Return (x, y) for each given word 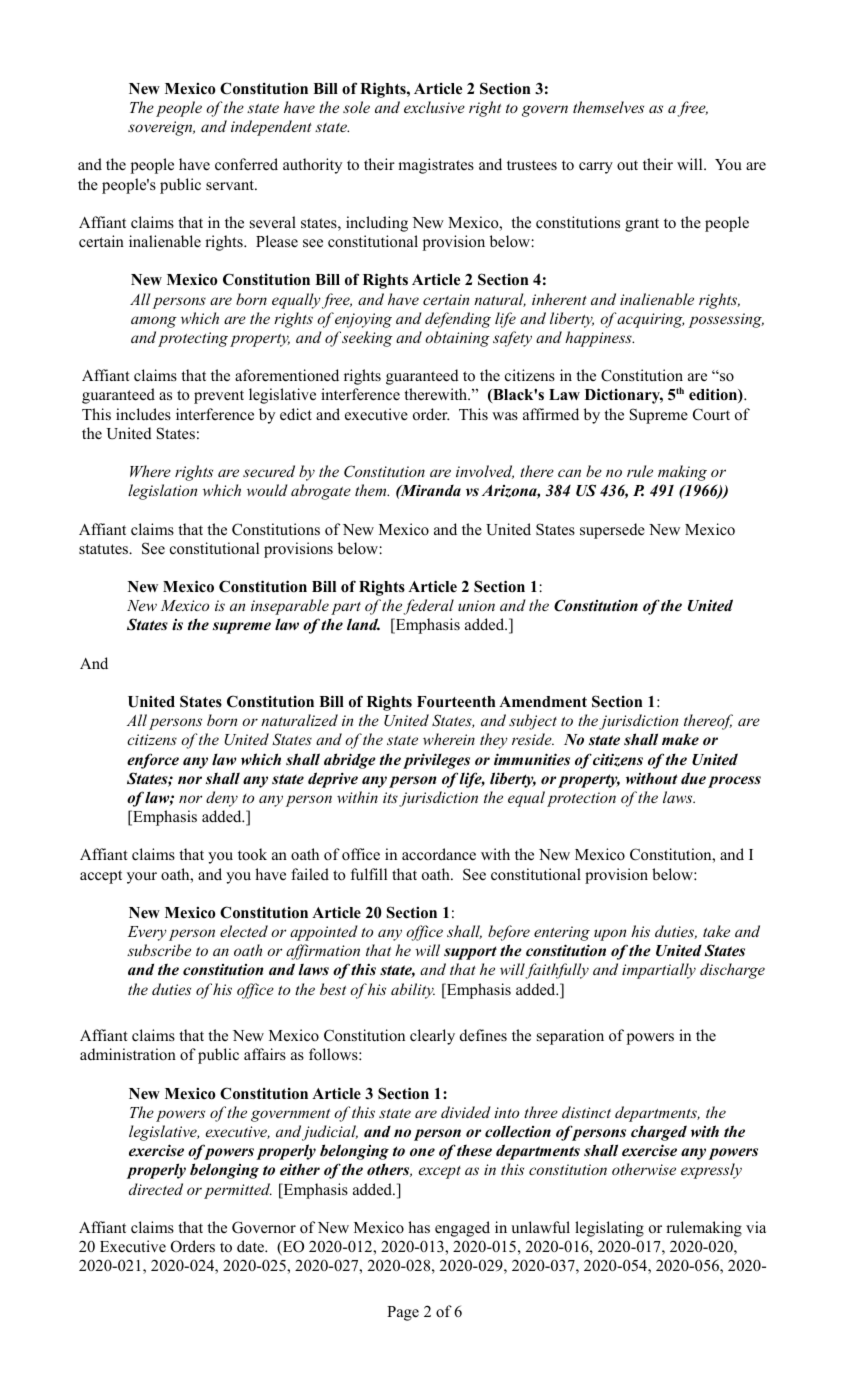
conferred (246, 164)
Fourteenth (456, 702)
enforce (153, 761)
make (680, 739)
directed (156, 1189)
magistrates (436, 166)
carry (596, 168)
